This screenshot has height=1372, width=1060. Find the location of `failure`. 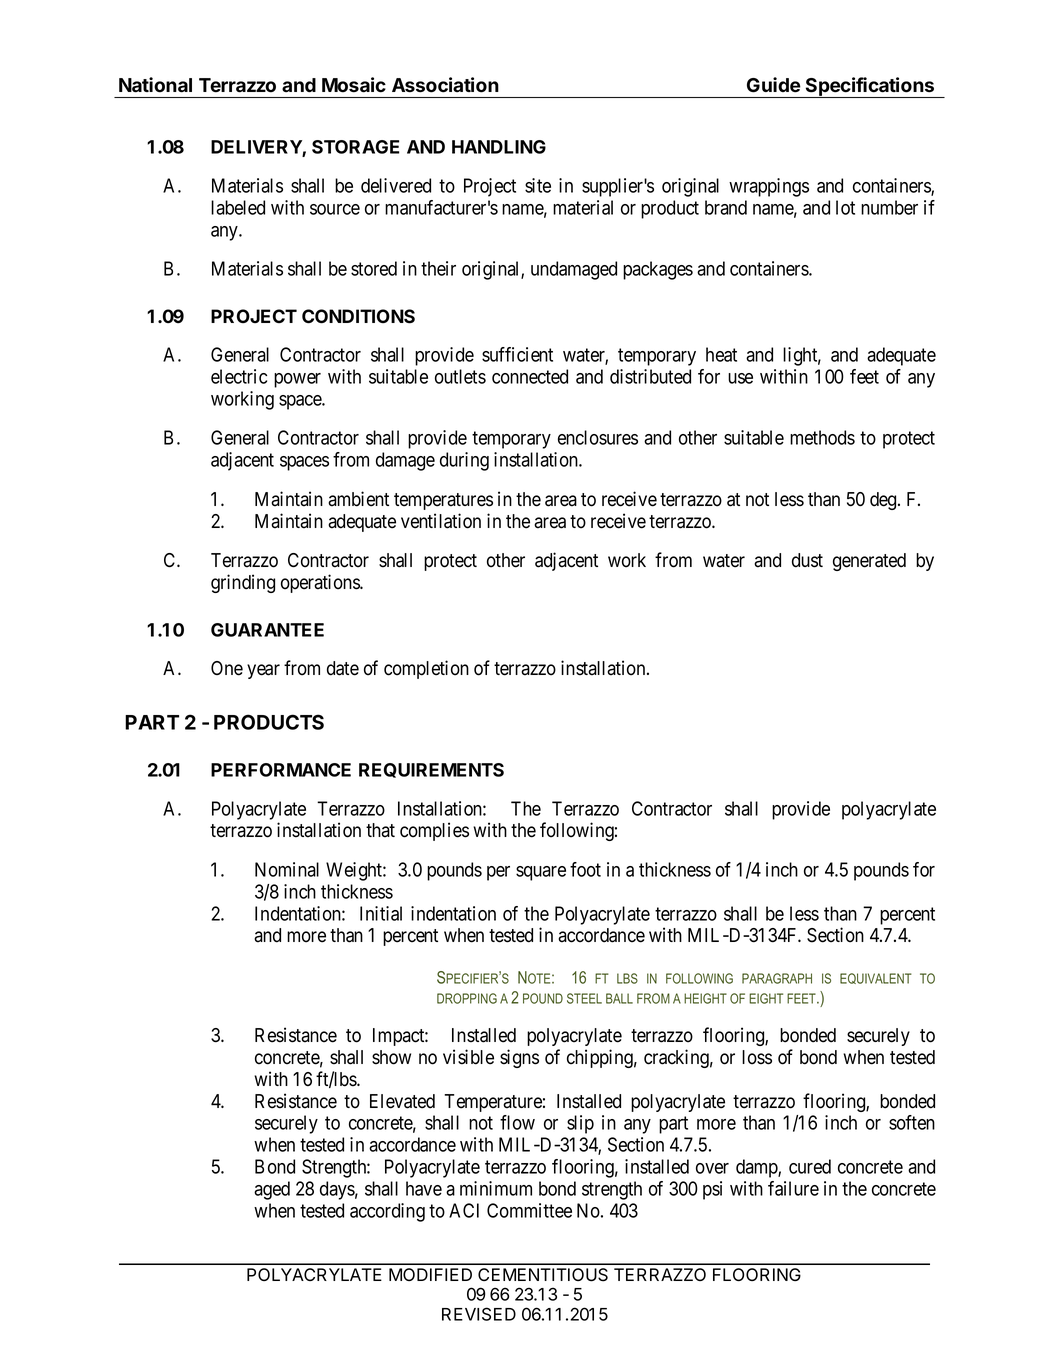

failure is located at coordinates (793, 1188).
